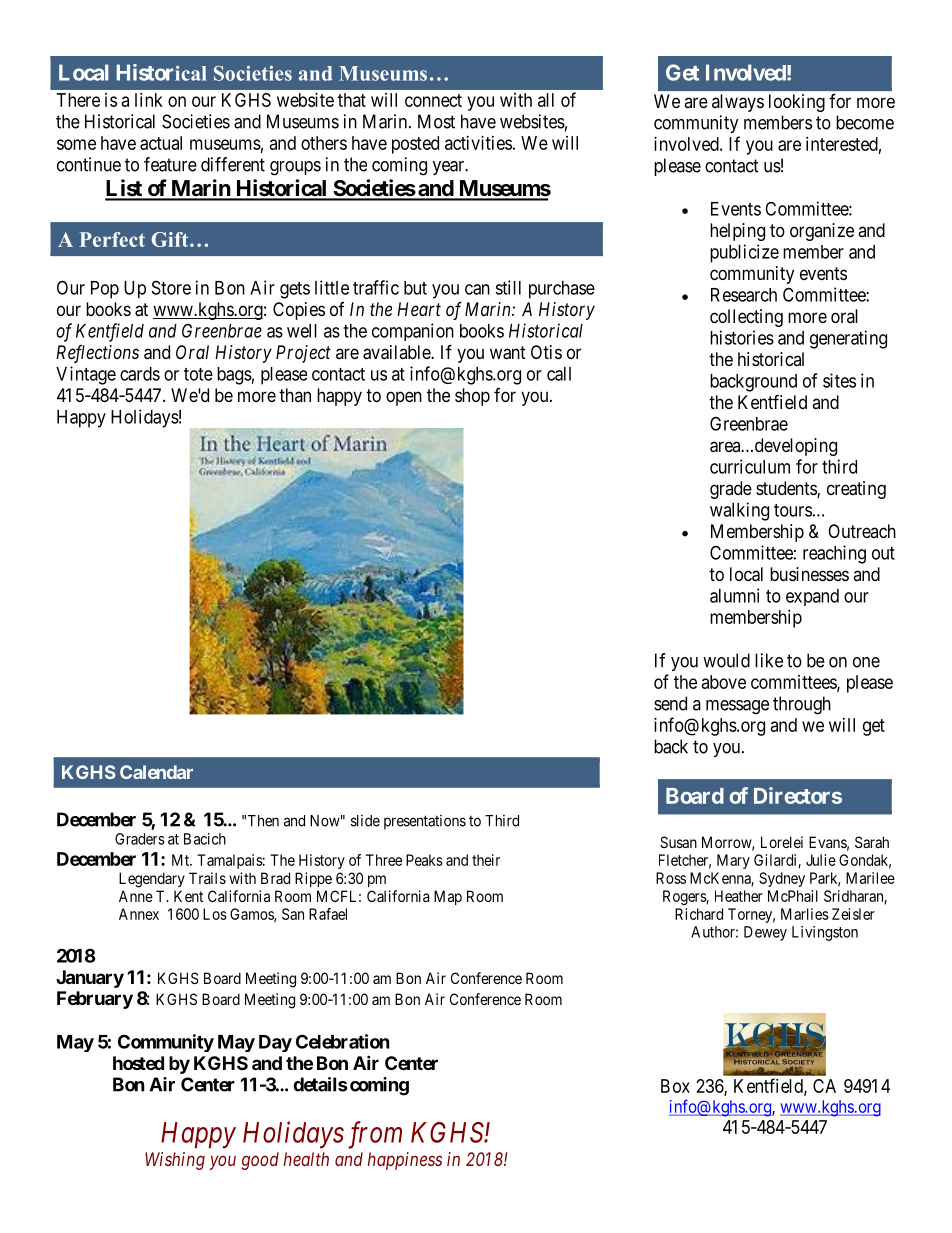  What do you see at coordinates (793, 510) in the page?
I see `tours` at bounding box center [793, 510].
